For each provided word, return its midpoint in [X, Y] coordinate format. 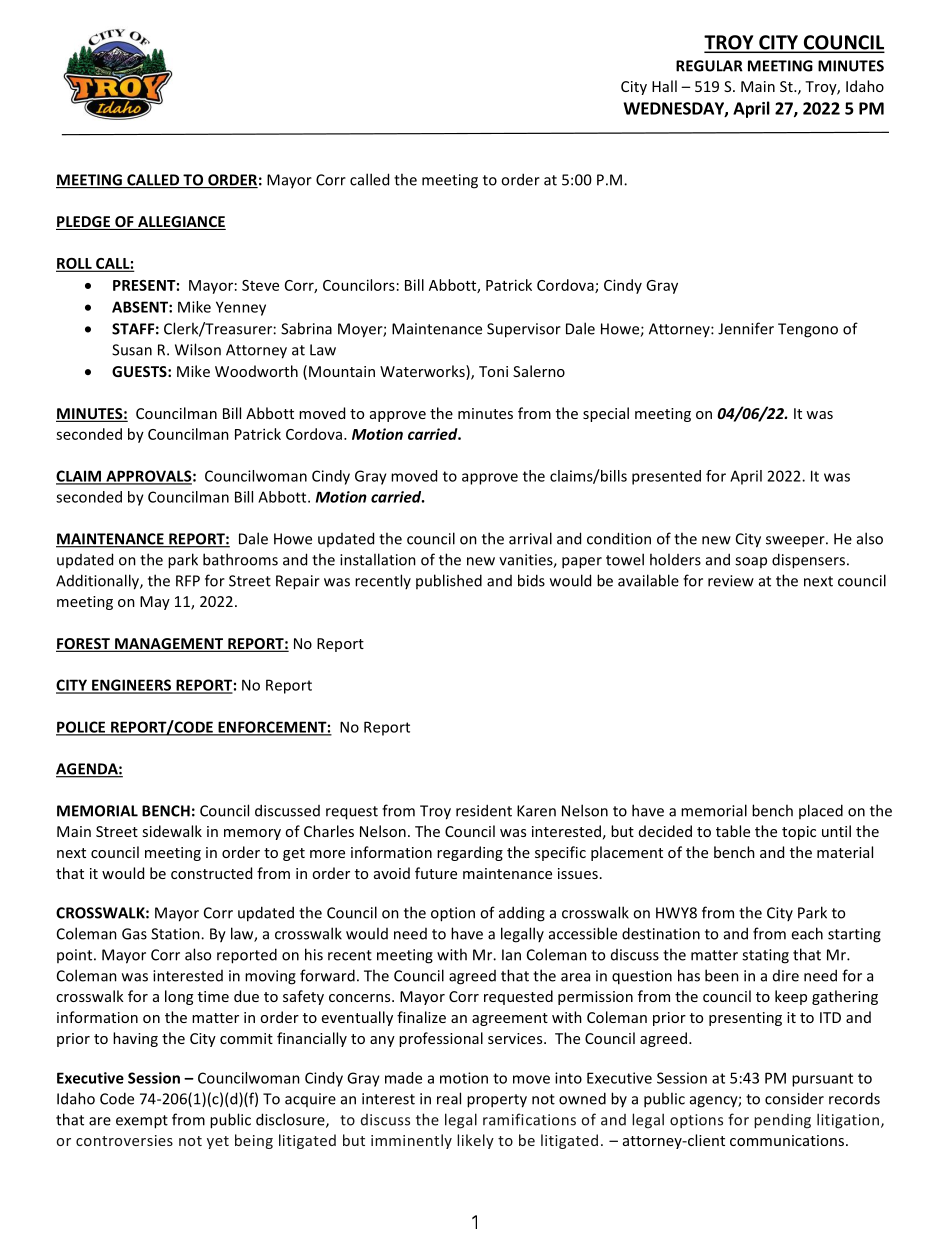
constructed [211, 873]
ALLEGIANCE [181, 223]
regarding [470, 853]
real [449, 1098]
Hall [664, 86]
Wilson [198, 349]
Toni [493, 371]
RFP [188, 581]
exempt [142, 1122]
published [449, 581]
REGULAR [709, 66]
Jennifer [746, 328]
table [733, 831]
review [731, 581]
